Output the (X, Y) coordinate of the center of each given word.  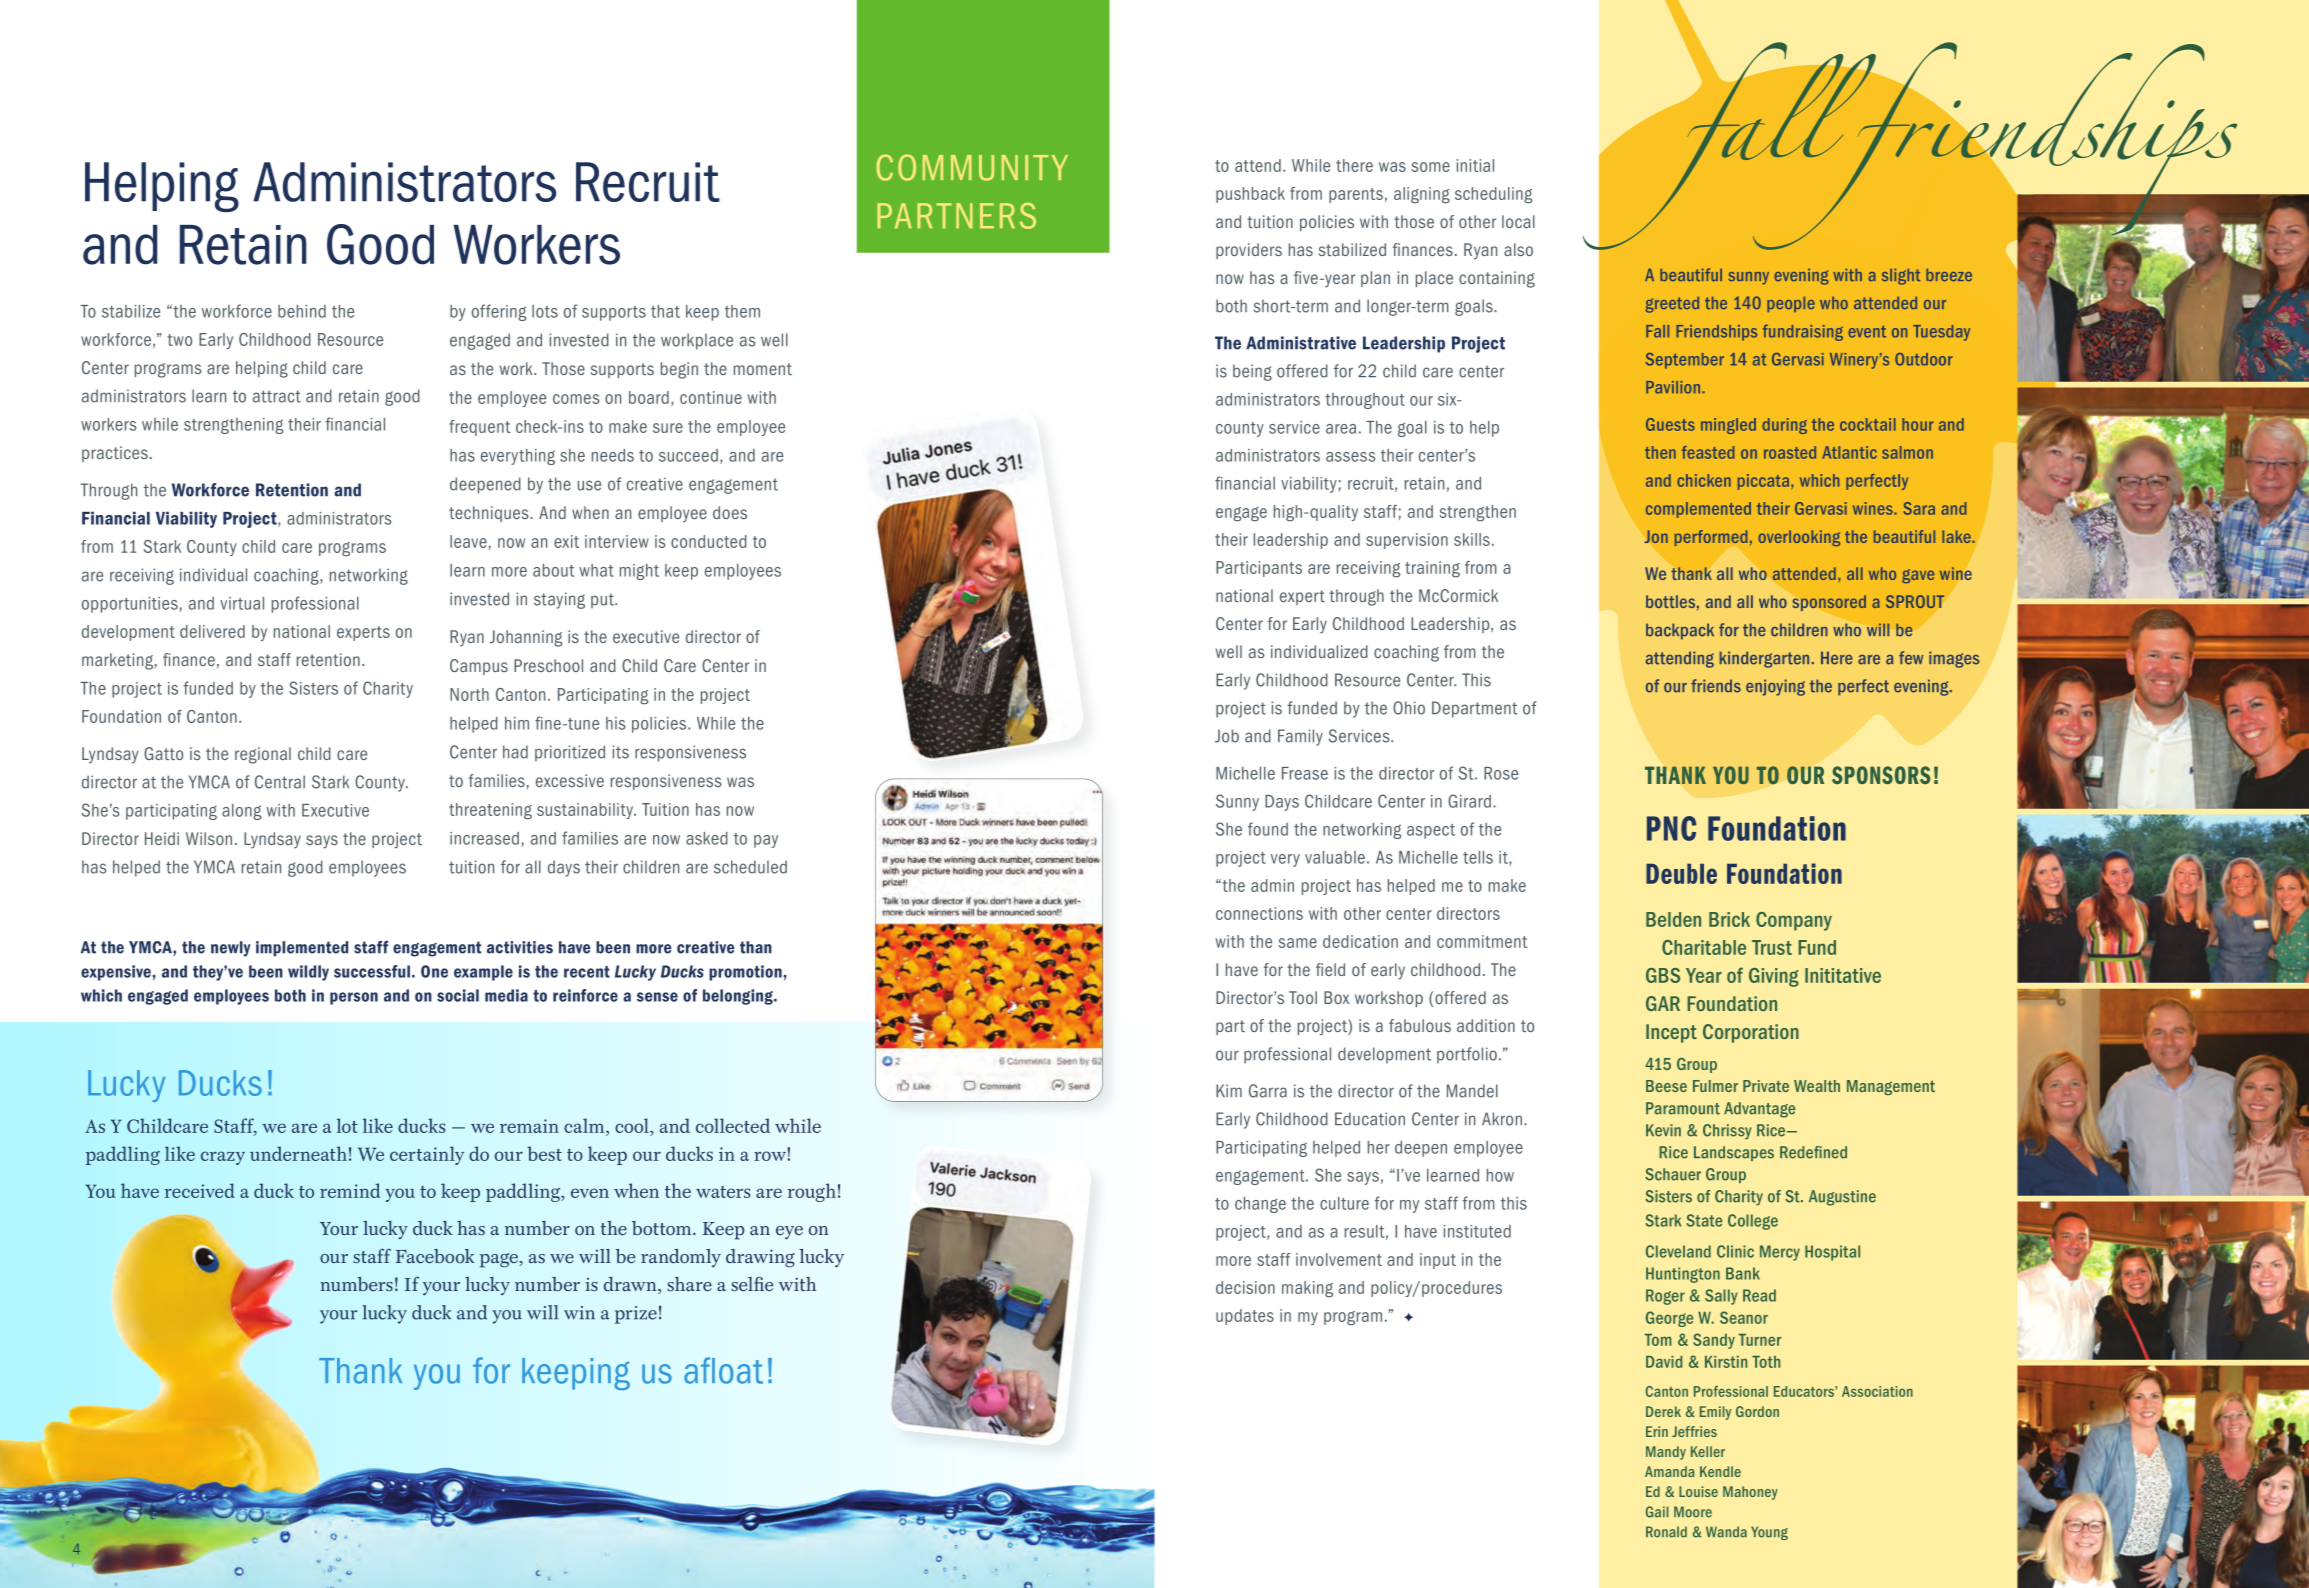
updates (1245, 1317)
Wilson (209, 838)
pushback (1250, 195)
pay (766, 841)
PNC (1671, 828)
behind (302, 311)
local (1518, 221)
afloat (723, 1370)
